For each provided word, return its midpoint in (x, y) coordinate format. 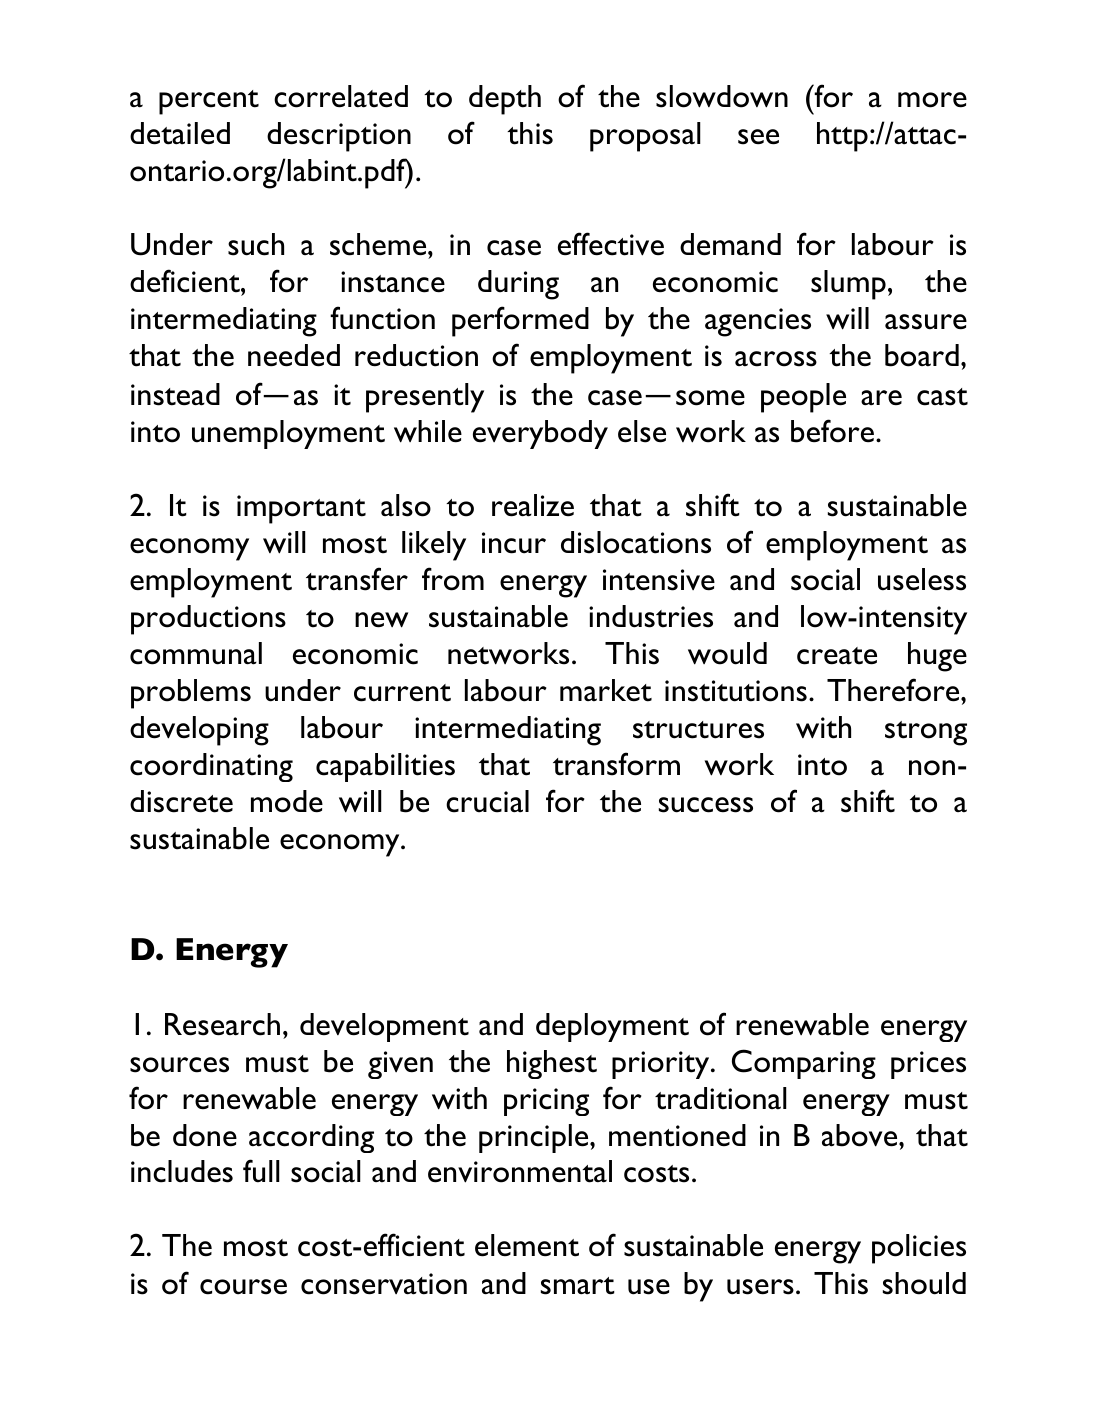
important (301, 509)
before (832, 431)
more (932, 100)
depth (505, 100)
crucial (487, 801)
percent (209, 102)
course (243, 1287)
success (706, 805)
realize (533, 505)
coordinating (211, 767)
